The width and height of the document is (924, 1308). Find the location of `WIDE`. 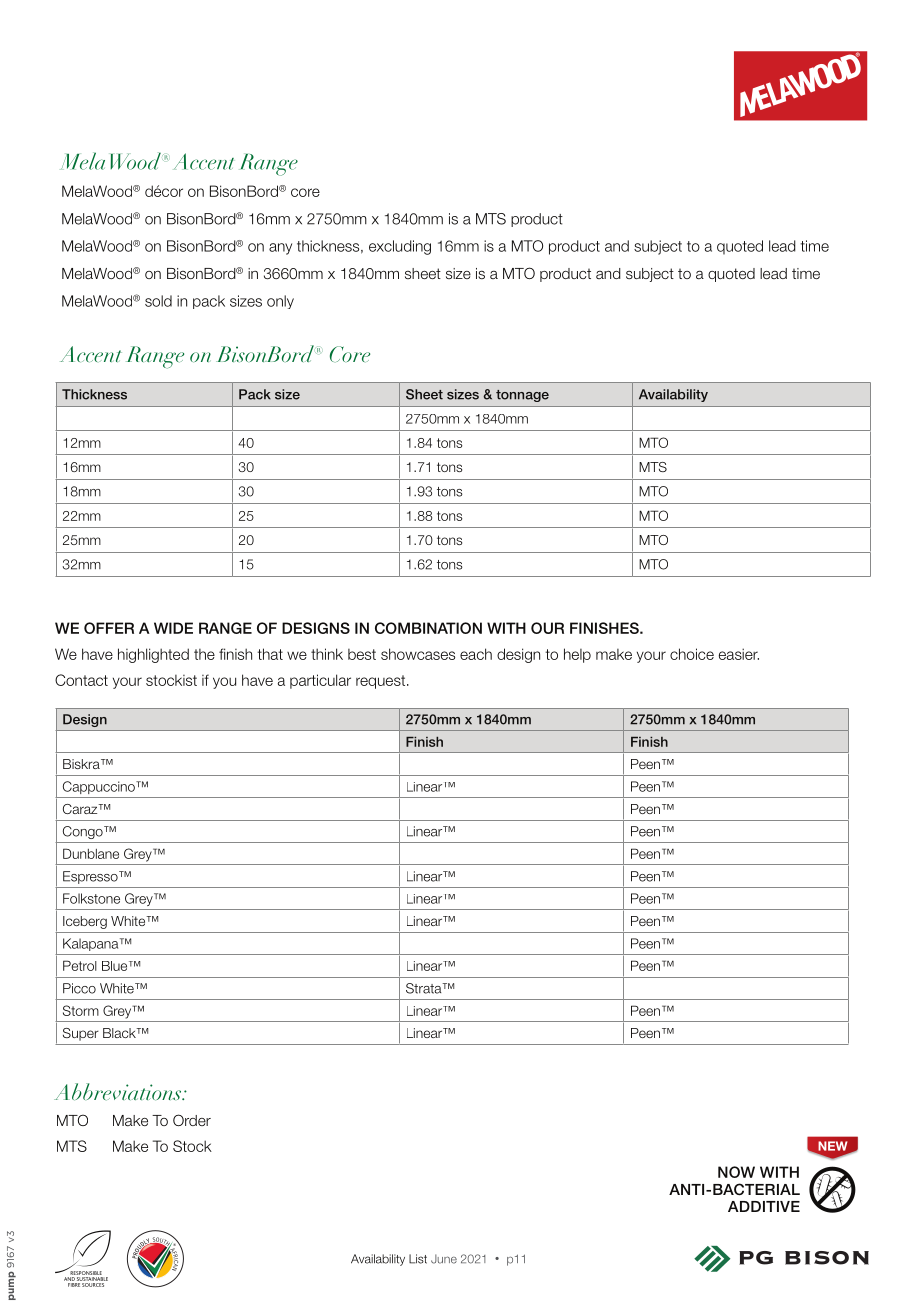

WIDE is located at coordinates (173, 628).
